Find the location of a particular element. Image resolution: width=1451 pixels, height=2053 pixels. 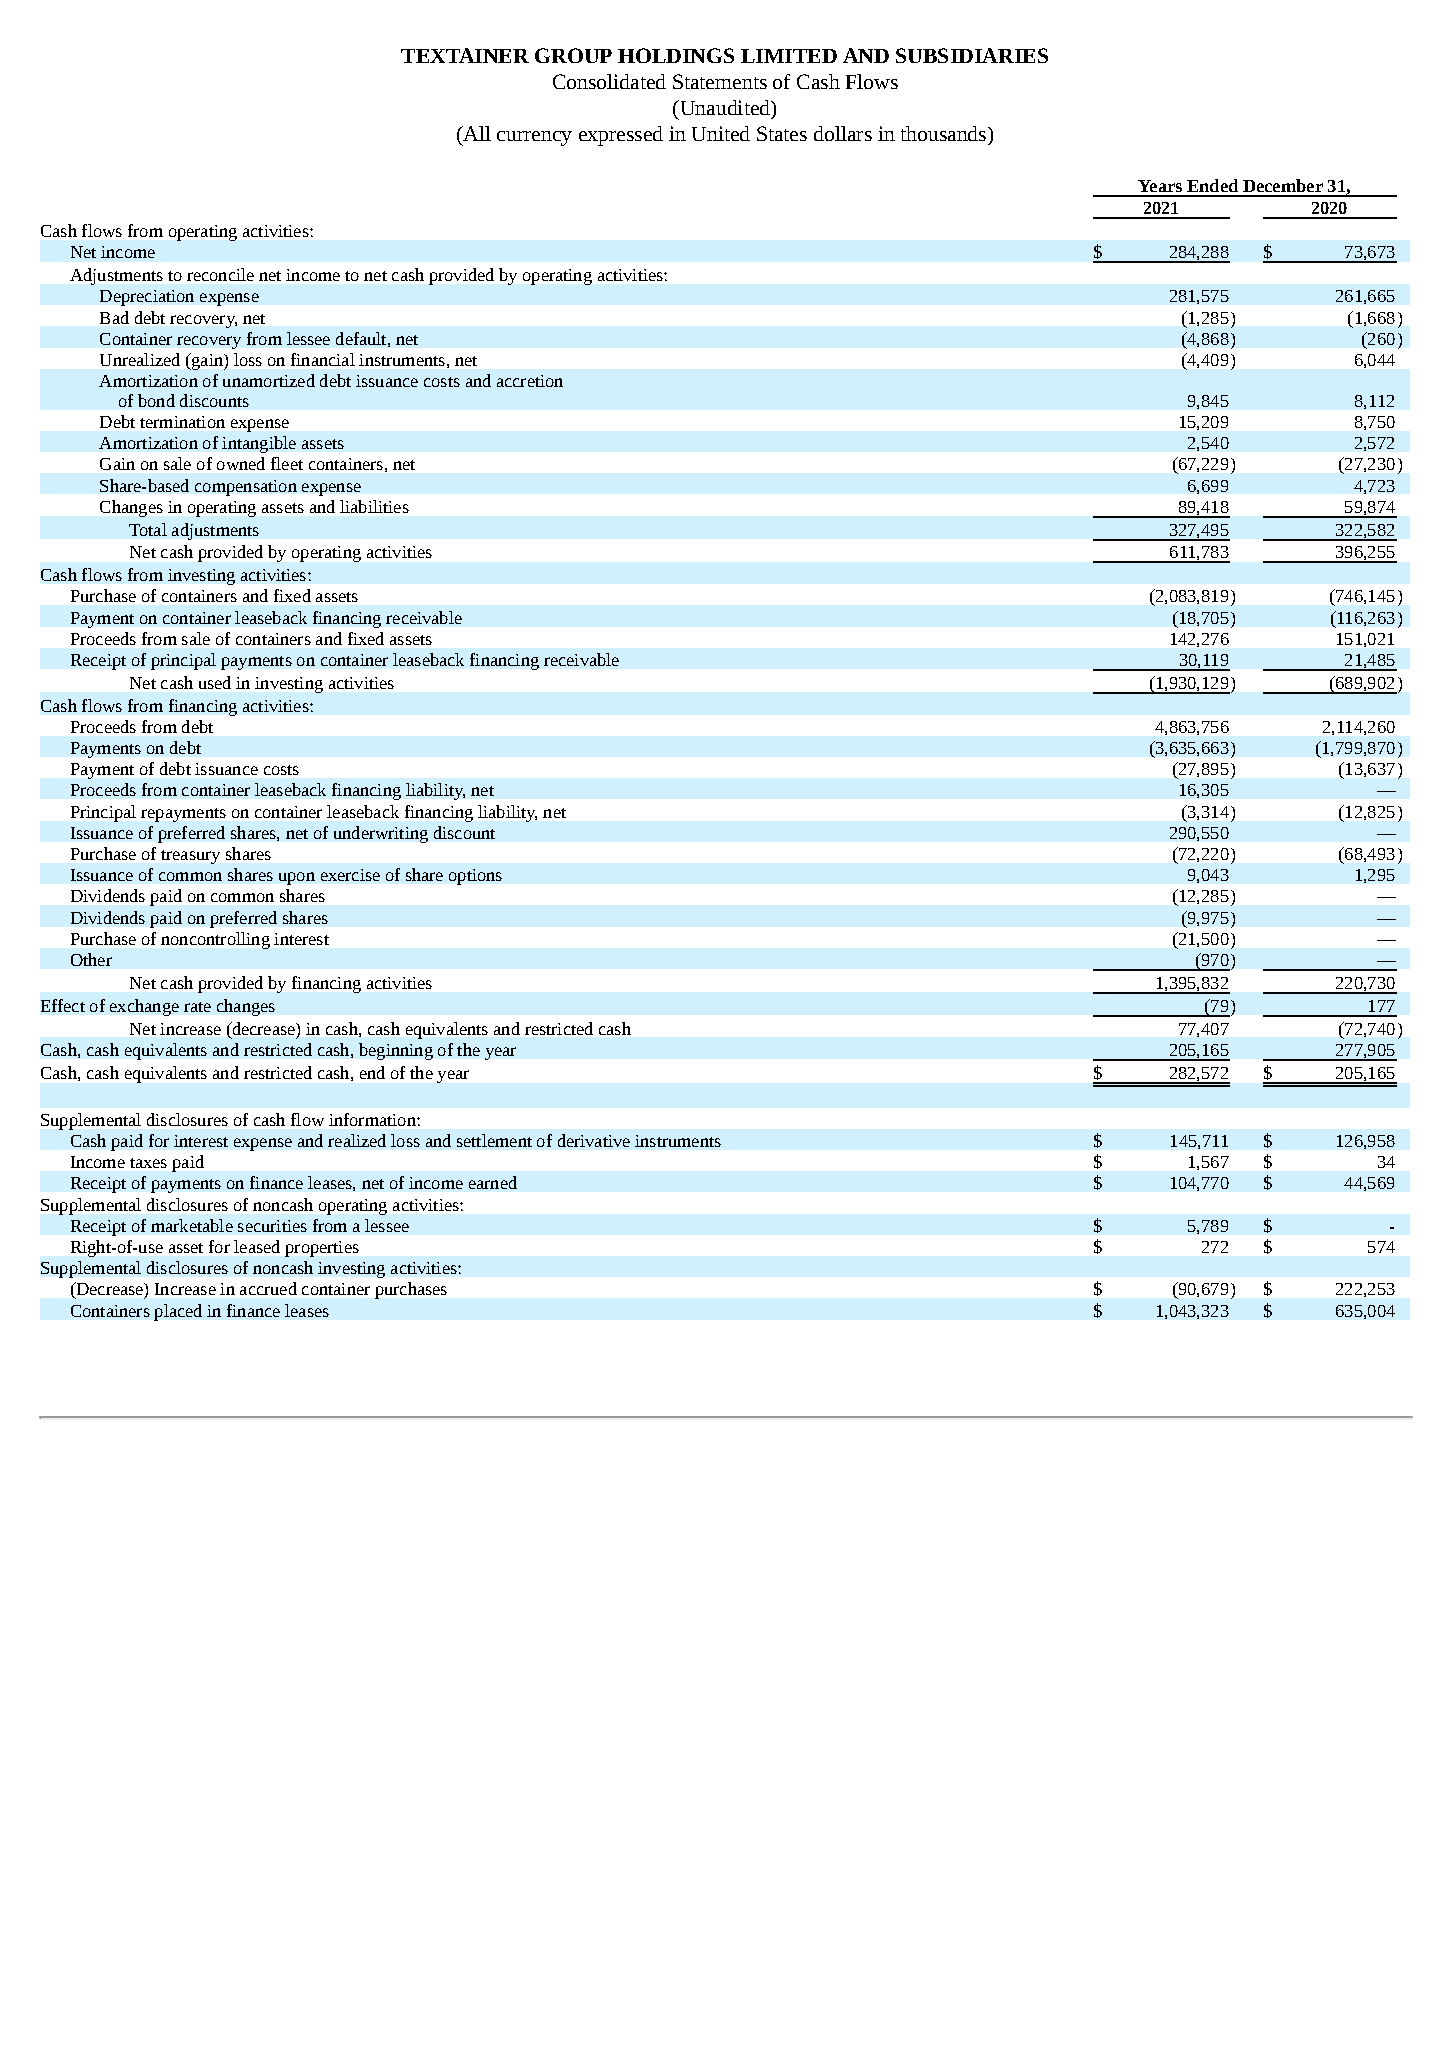

earned is located at coordinates (493, 1182).
